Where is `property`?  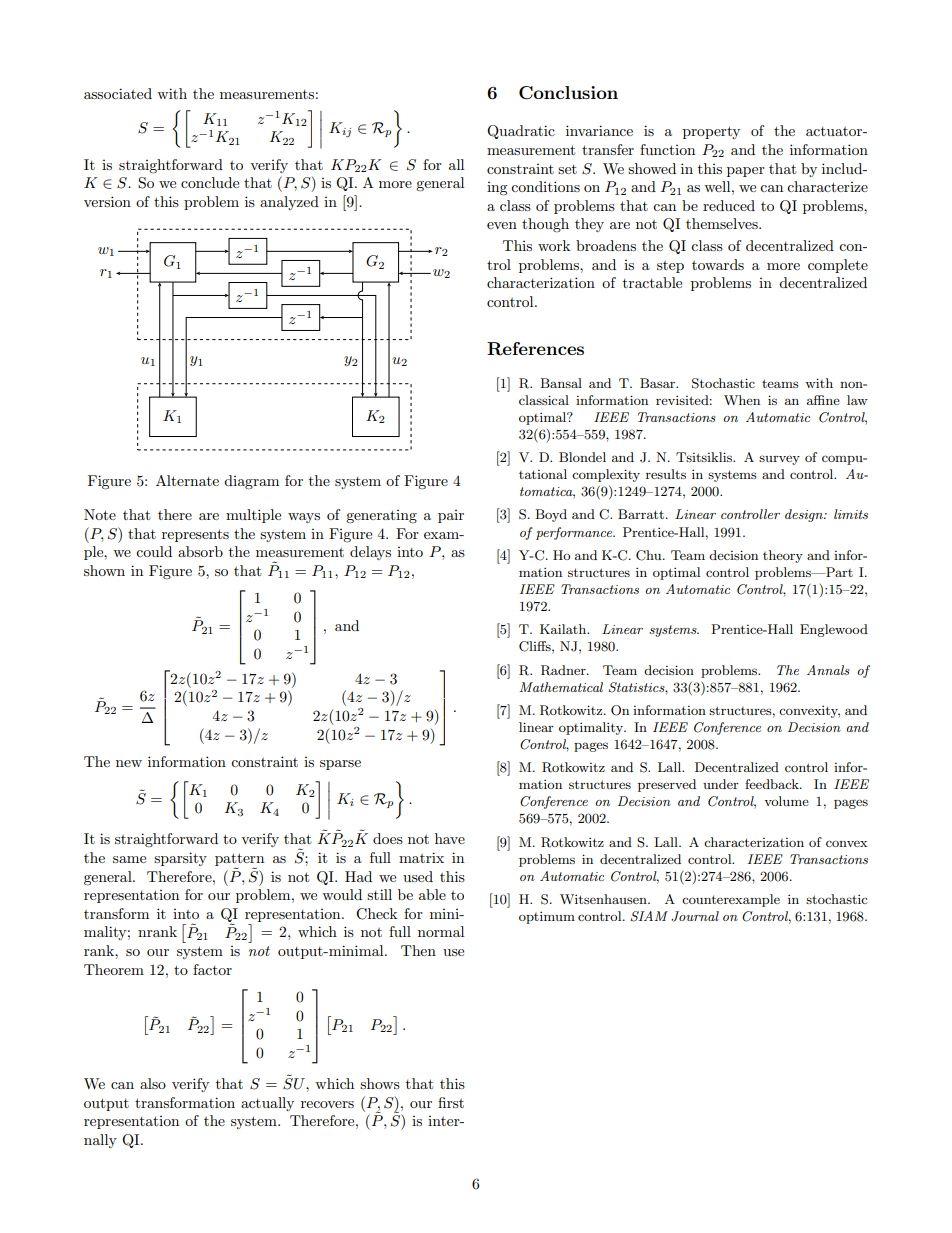
property is located at coordinates (711, 132).
